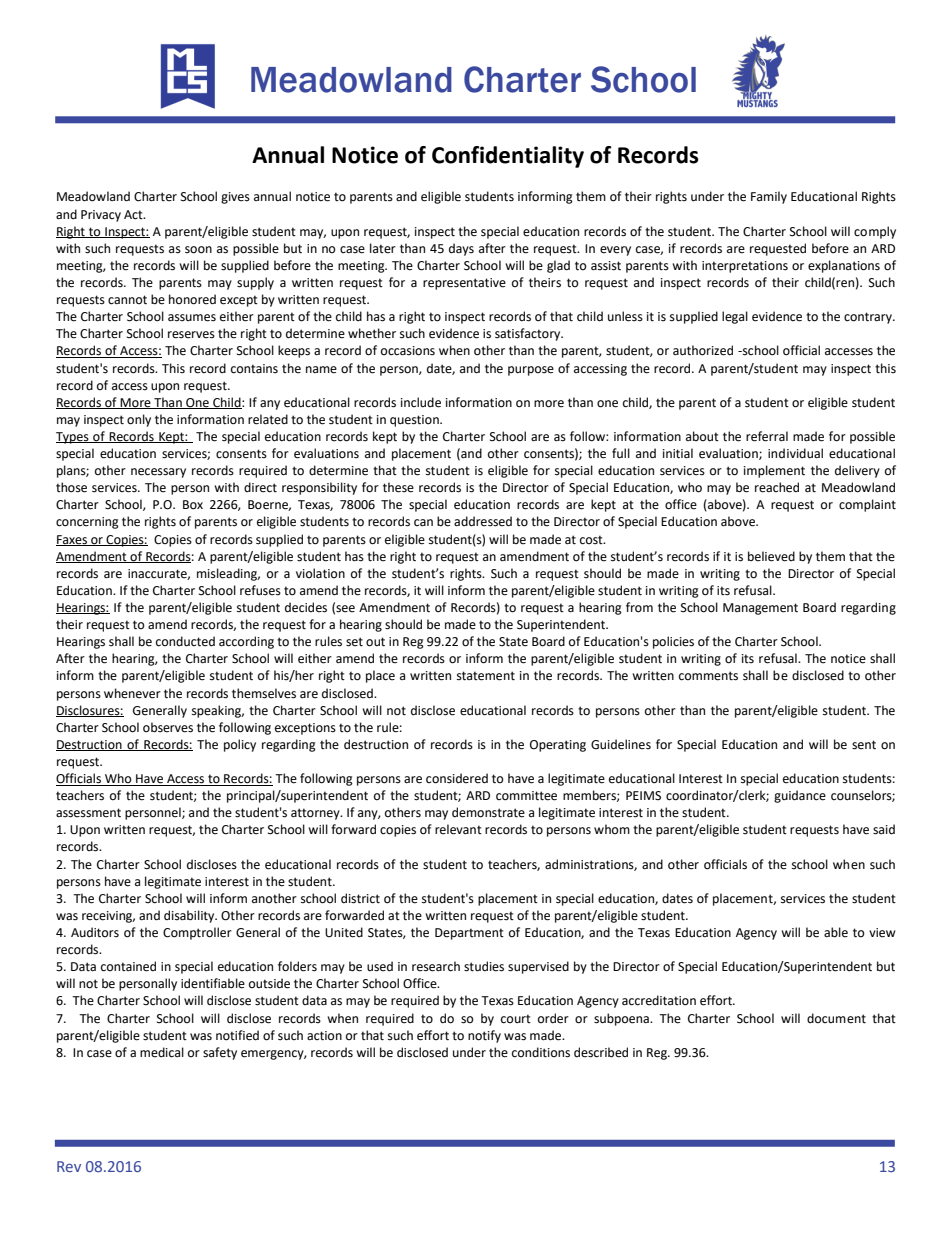 Image resolution: width=952 pixels, height=1233 pixels. I want to click on Confidentiality, so click(508, 157).
